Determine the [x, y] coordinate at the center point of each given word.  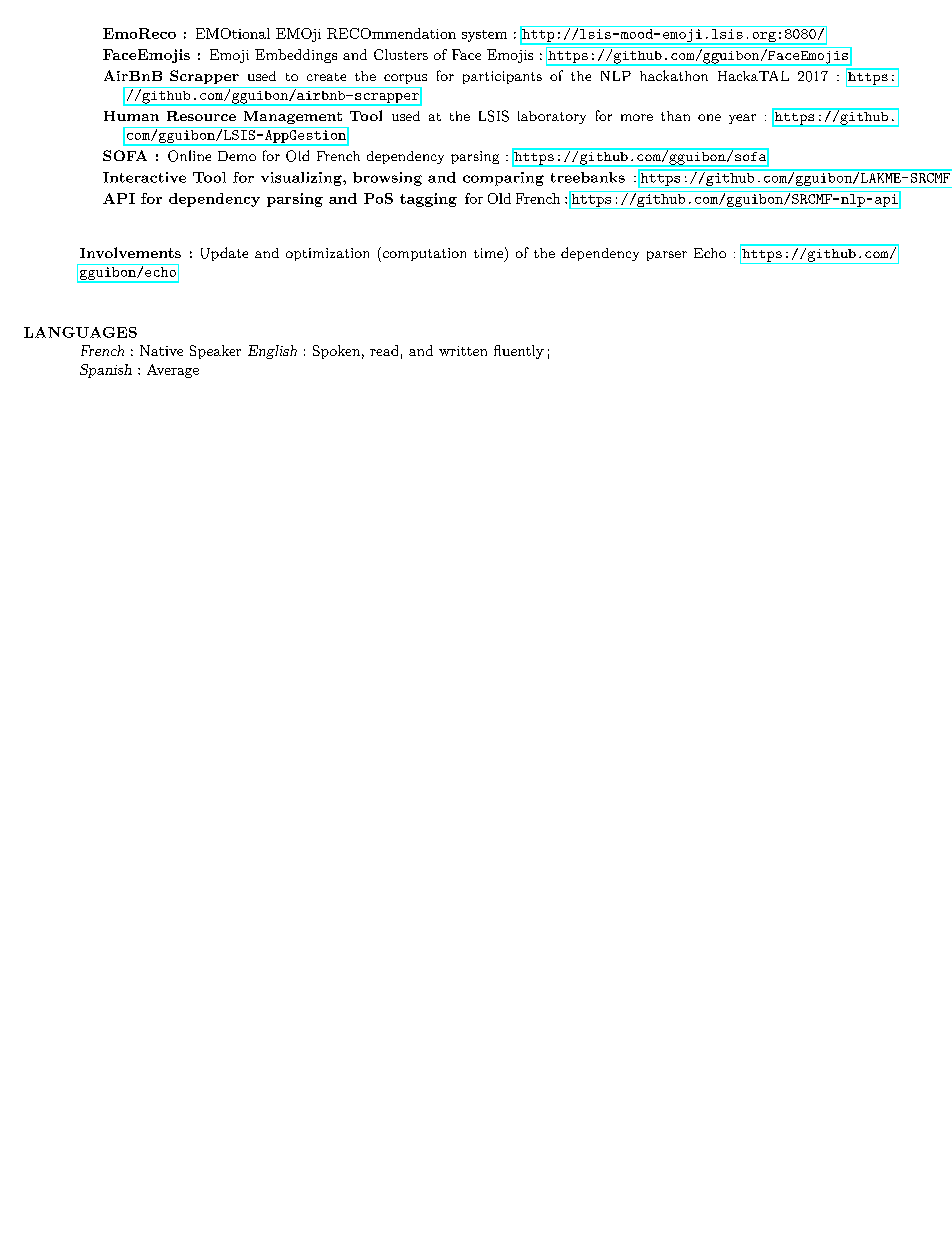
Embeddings [296, 56]
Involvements [130, 252]
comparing [503, 179]
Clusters [401, 54]
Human [131, 116]
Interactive [144, 177]
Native [161, 350]
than [675, 116]
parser [667, 256]
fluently [519, 352]
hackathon [674, 75]
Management [293, 117]
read [384, 350]
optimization [327, 254]
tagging [428, 200]
